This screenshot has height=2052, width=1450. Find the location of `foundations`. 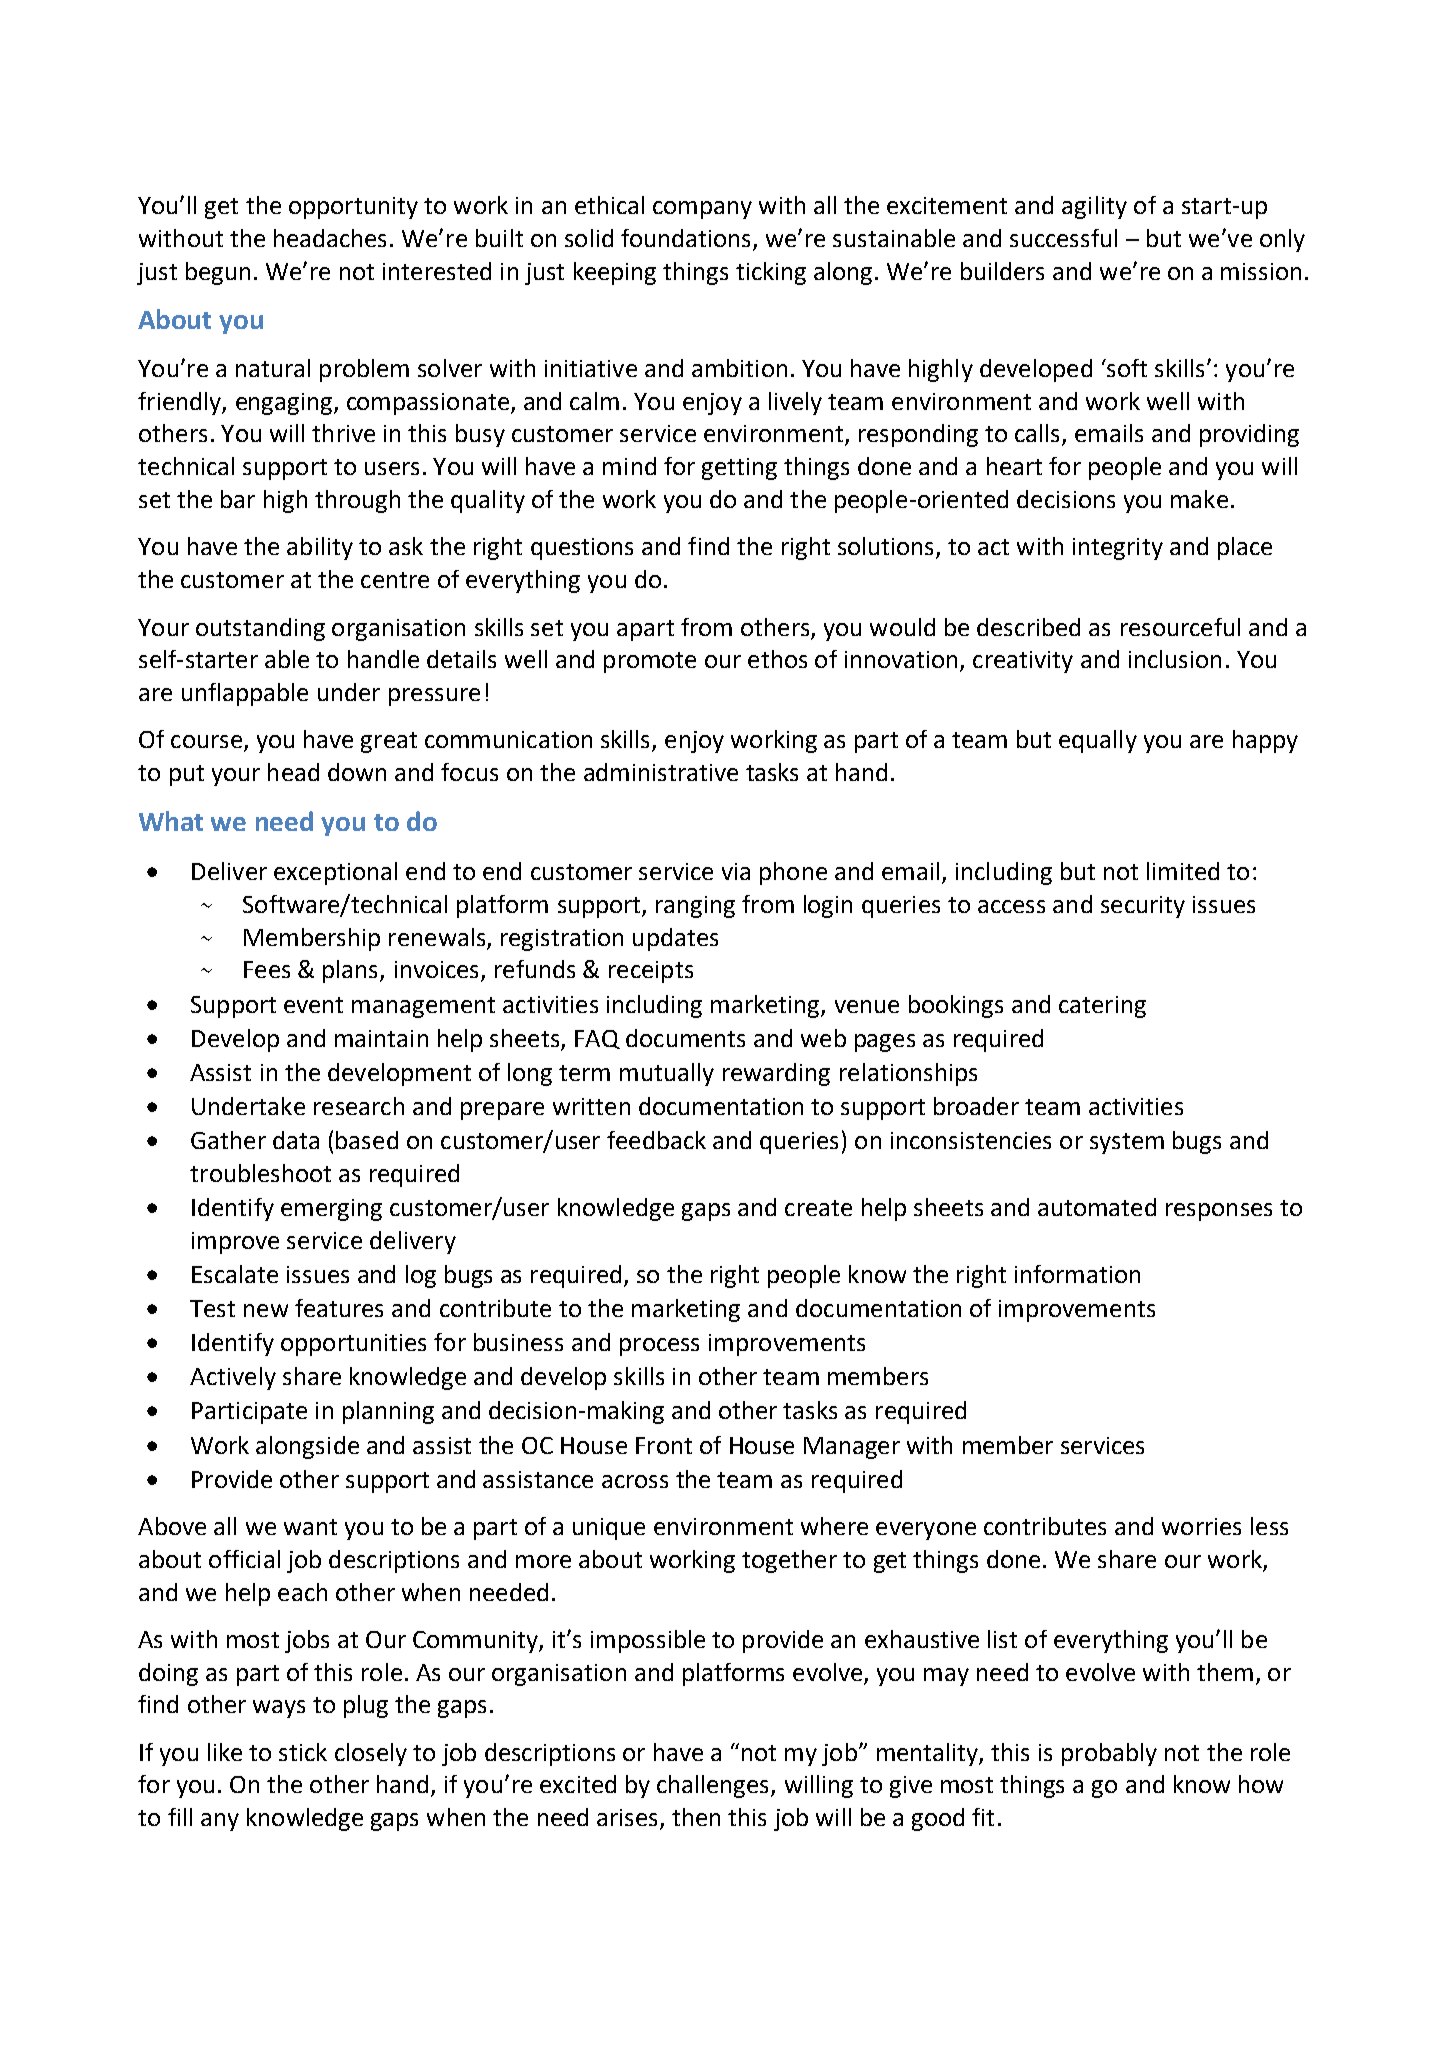

foundations is located at coordinates (687, 239).
